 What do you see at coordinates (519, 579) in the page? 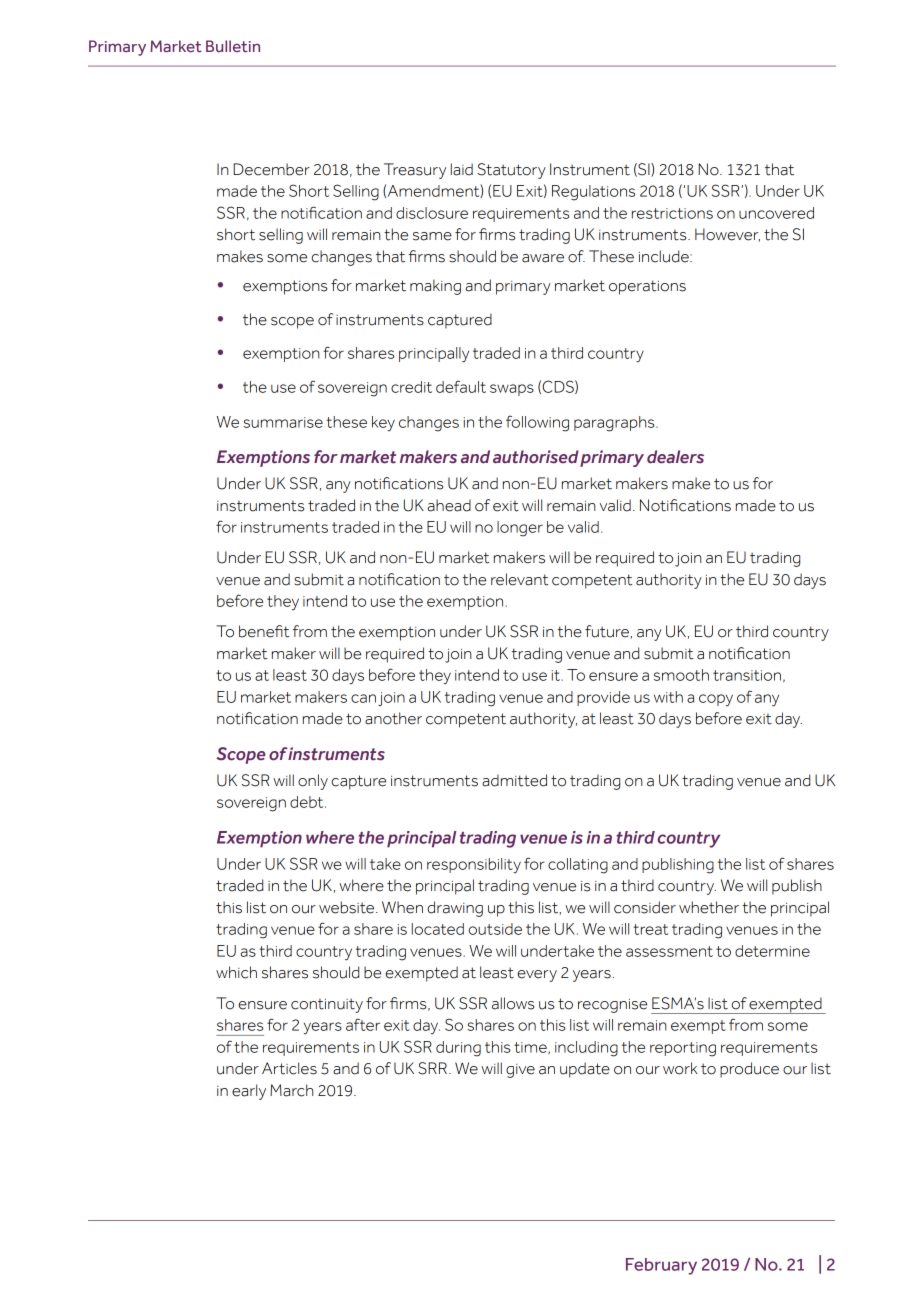
I see `relevant` at bounding box center [519, 579].
